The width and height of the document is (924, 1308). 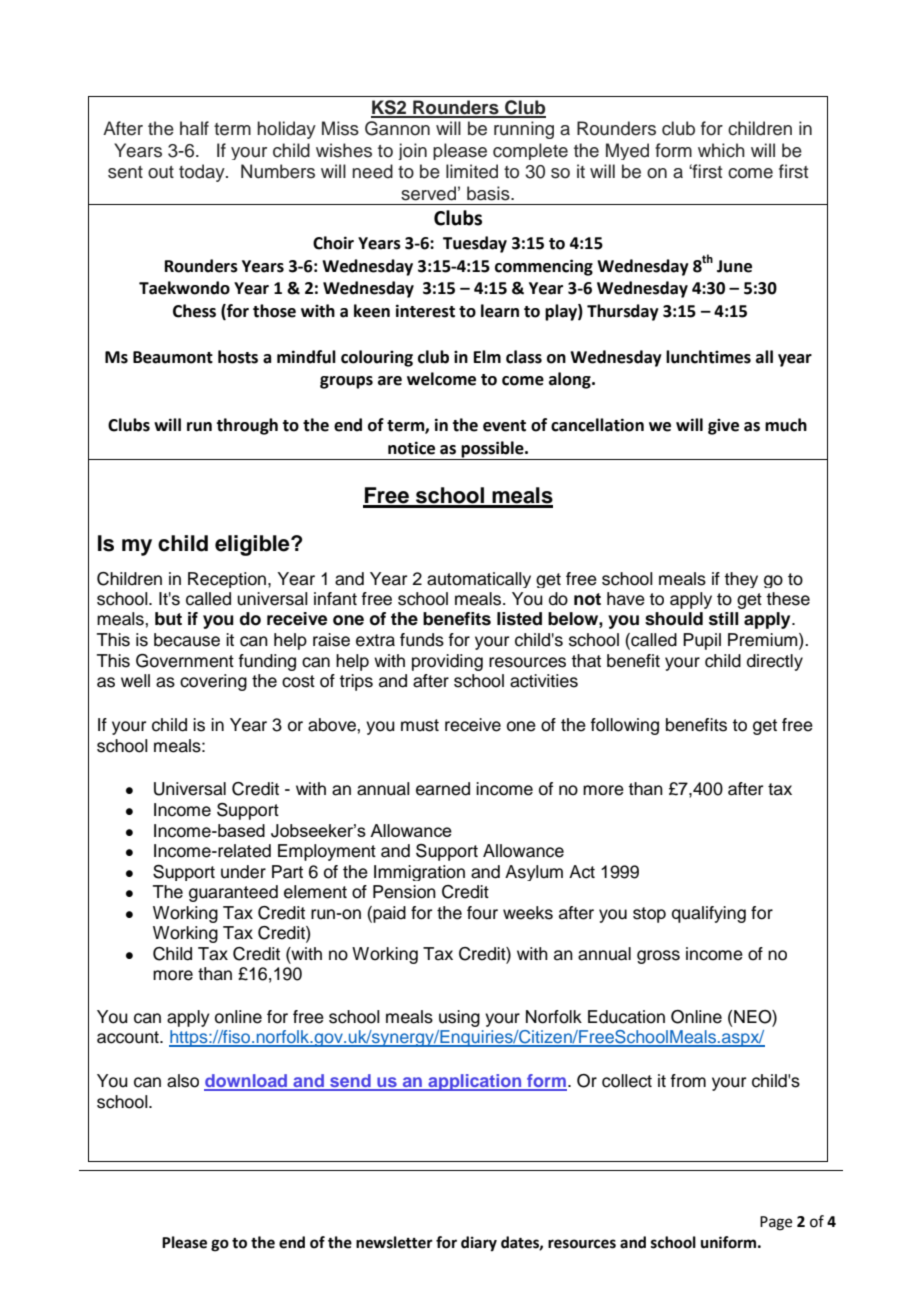 What do you see at coordinates (721, 150) in the document?
I see `which` at bounding box center [721, 150].
